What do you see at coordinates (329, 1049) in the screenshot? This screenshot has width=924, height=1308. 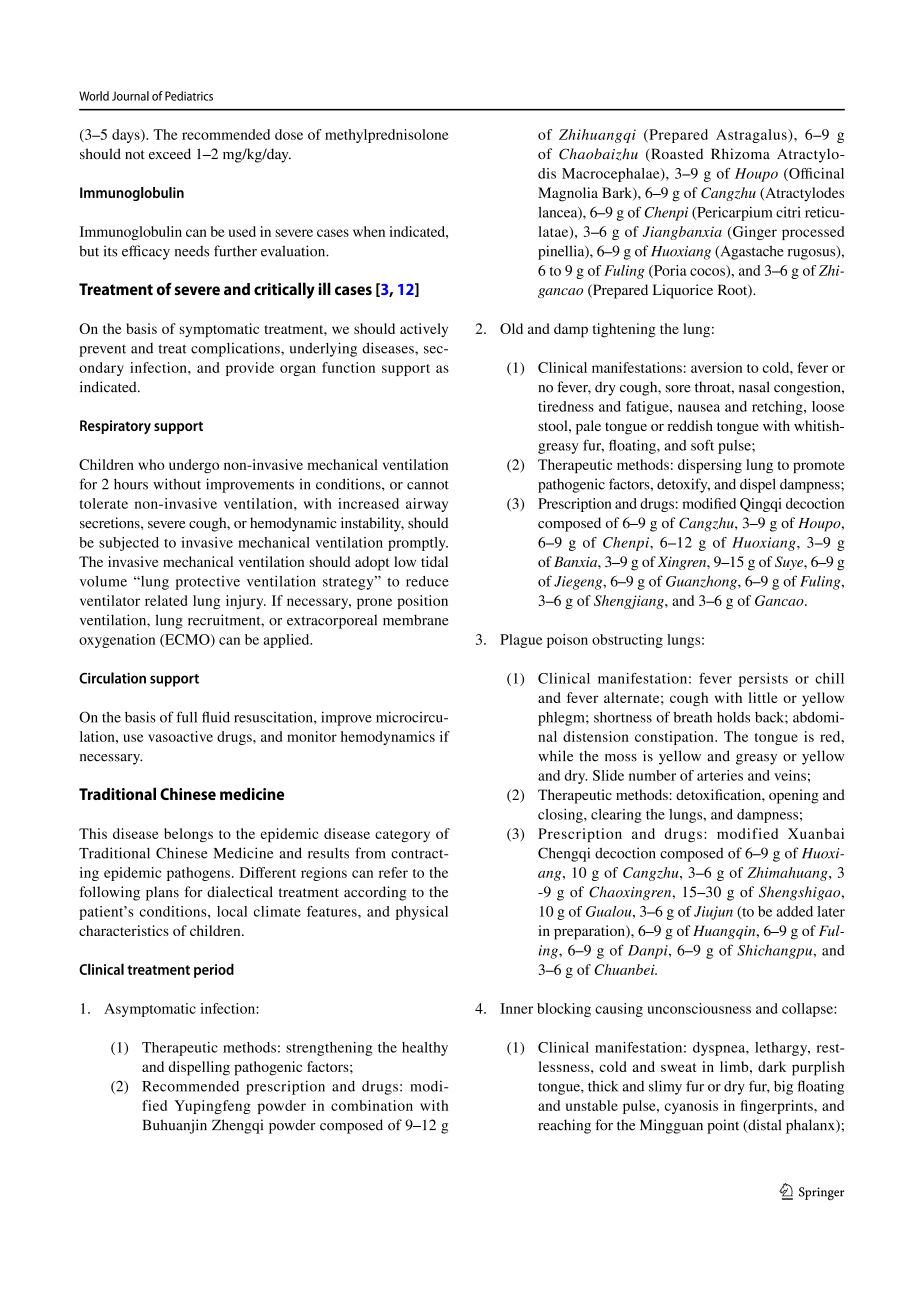 I see `strengthening` at bounding box center [329, 1049].
